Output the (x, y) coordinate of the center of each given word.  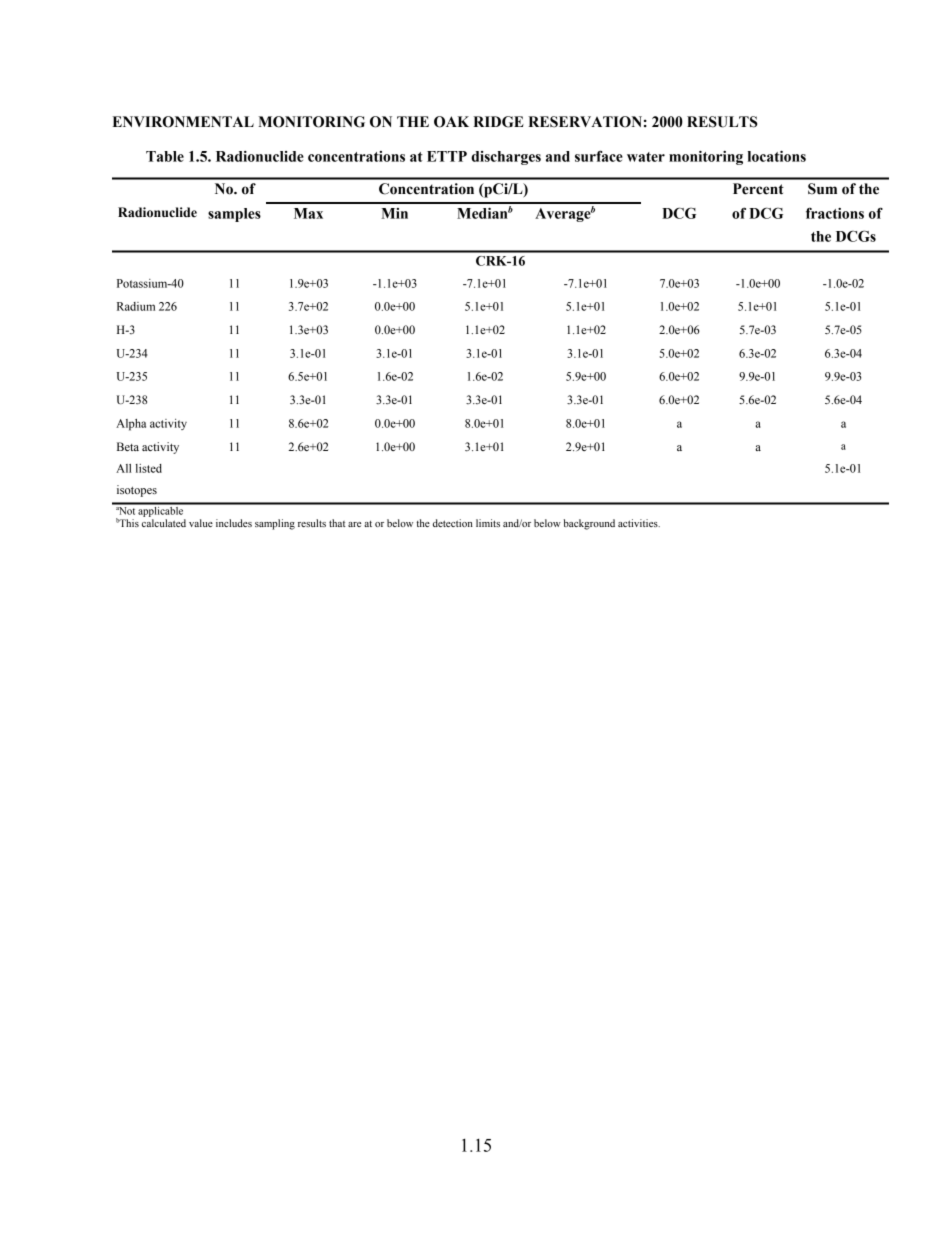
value (201, 523)
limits (488, 523)
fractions (835, 213)
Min (394, 213)
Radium (136, 306)
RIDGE (498, 122)
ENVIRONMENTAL (183, 122)
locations (777, 156)
